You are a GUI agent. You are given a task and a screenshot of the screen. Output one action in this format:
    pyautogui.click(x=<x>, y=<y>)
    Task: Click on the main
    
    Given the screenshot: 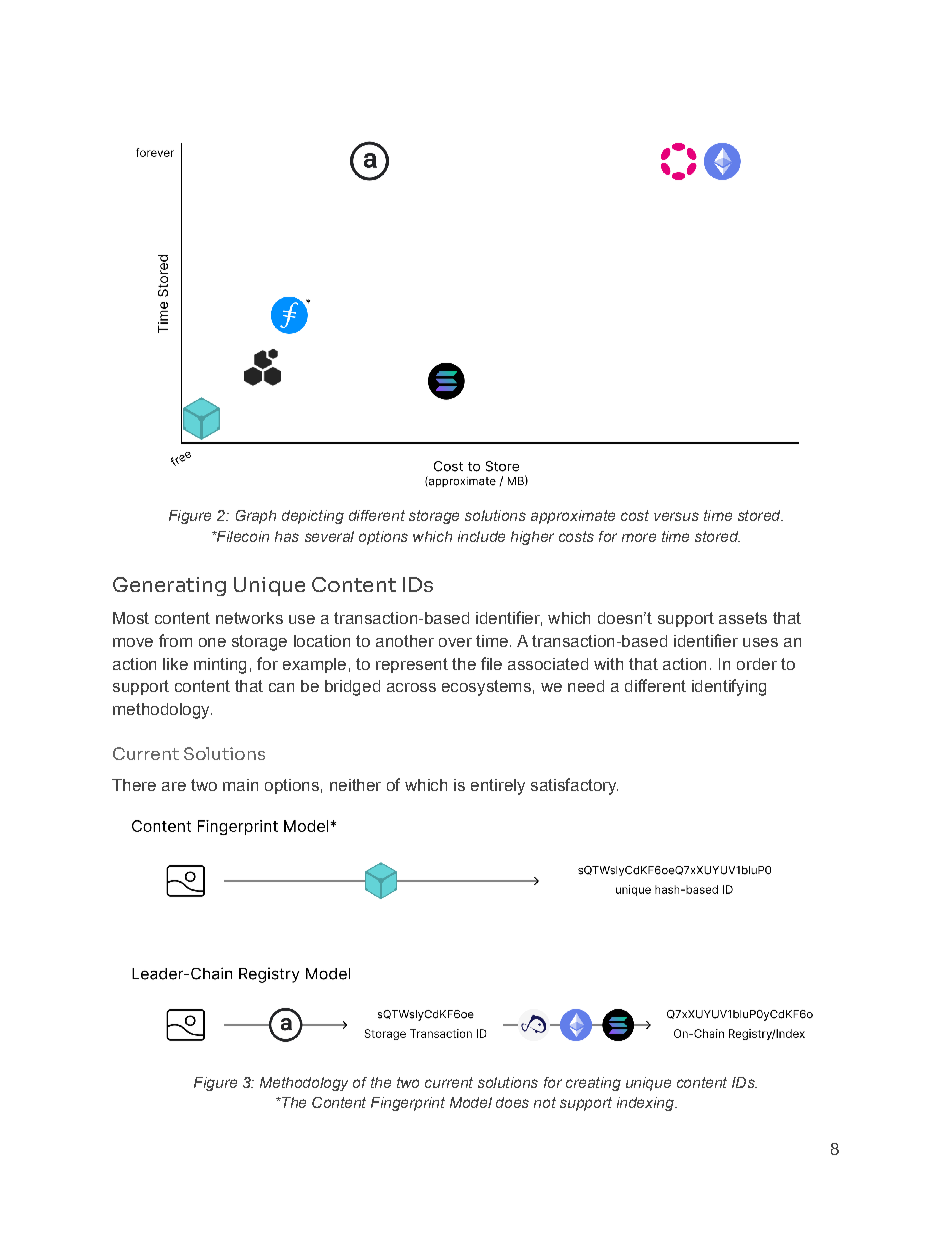 What is the action you would take?
    pyautogui.click(x=240, y=785)
